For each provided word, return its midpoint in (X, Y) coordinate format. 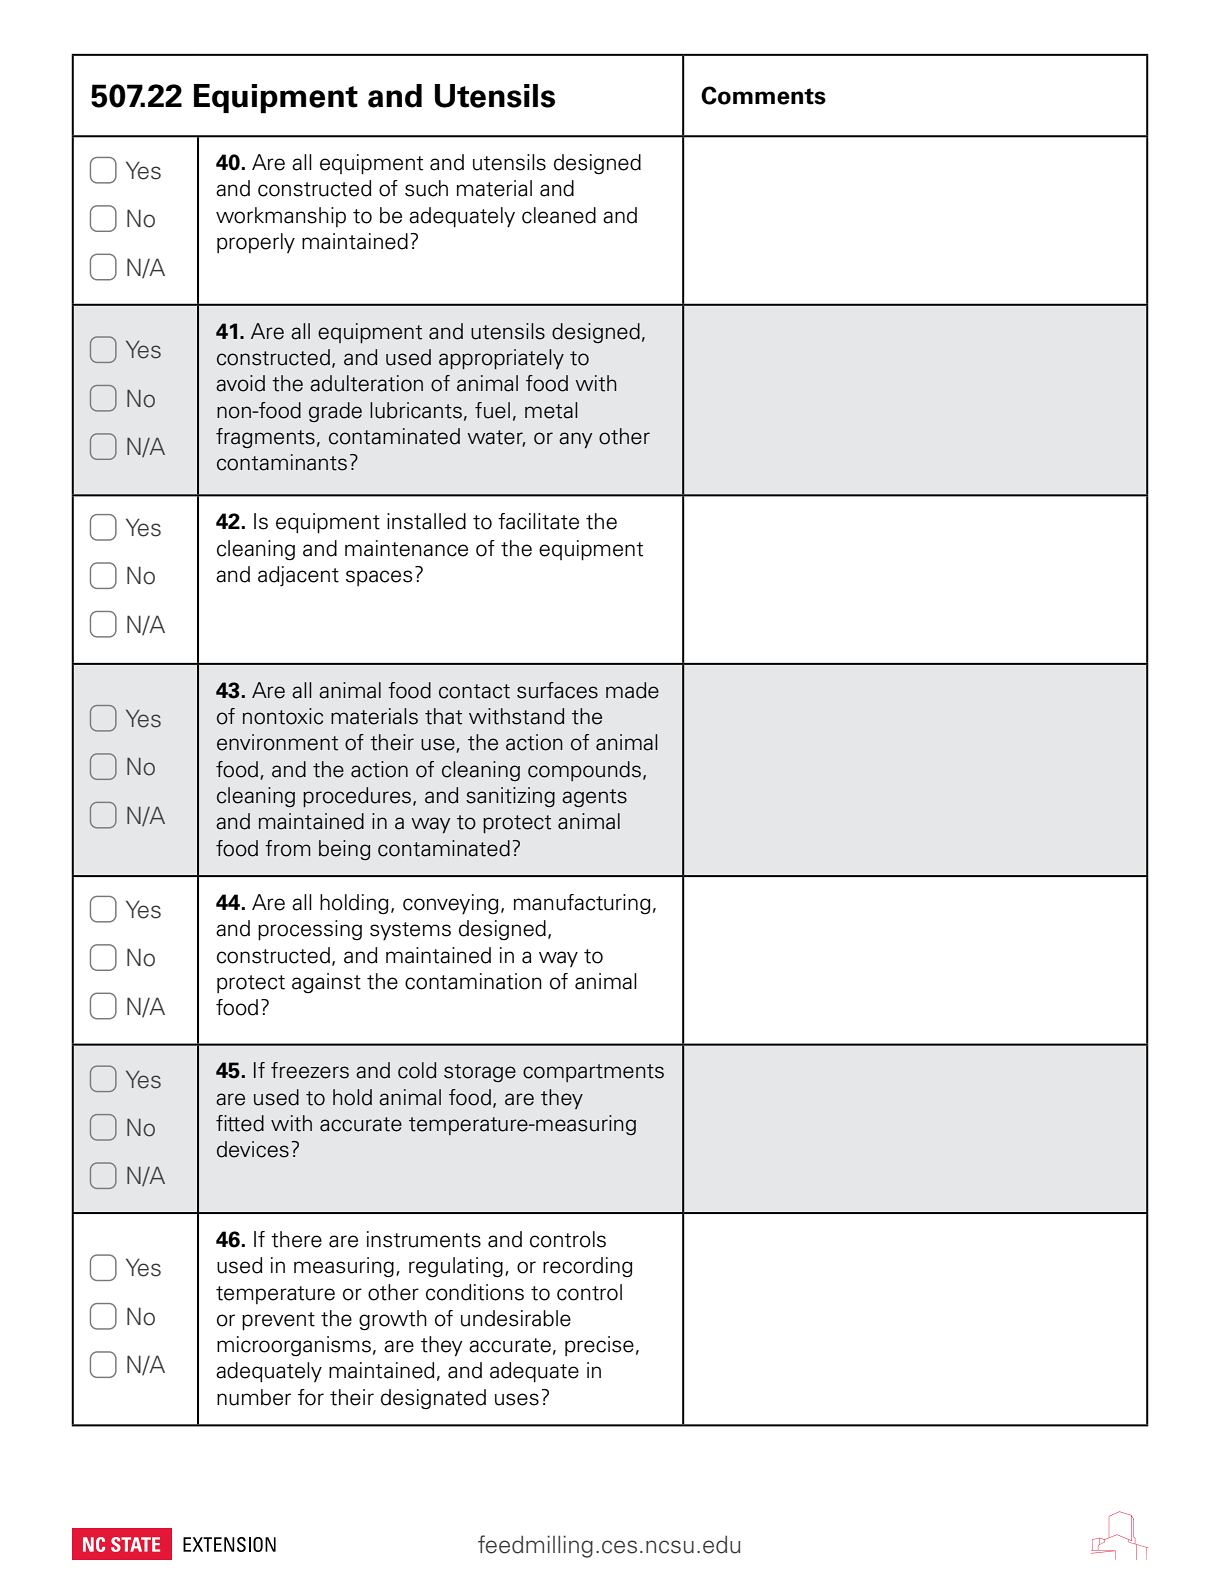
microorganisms (294, 1346)
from (288, 848)
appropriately (501, 359)
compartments (593, 1073)
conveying (451, 904)
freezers (310, 1070)
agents (594, 798)
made (632, 690)
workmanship (281, 217)
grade (335, 412)
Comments (763, 95)
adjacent (298, 576)
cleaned (559, 215)
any (575, 440)
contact (474, 691)
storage (480, 1073)
